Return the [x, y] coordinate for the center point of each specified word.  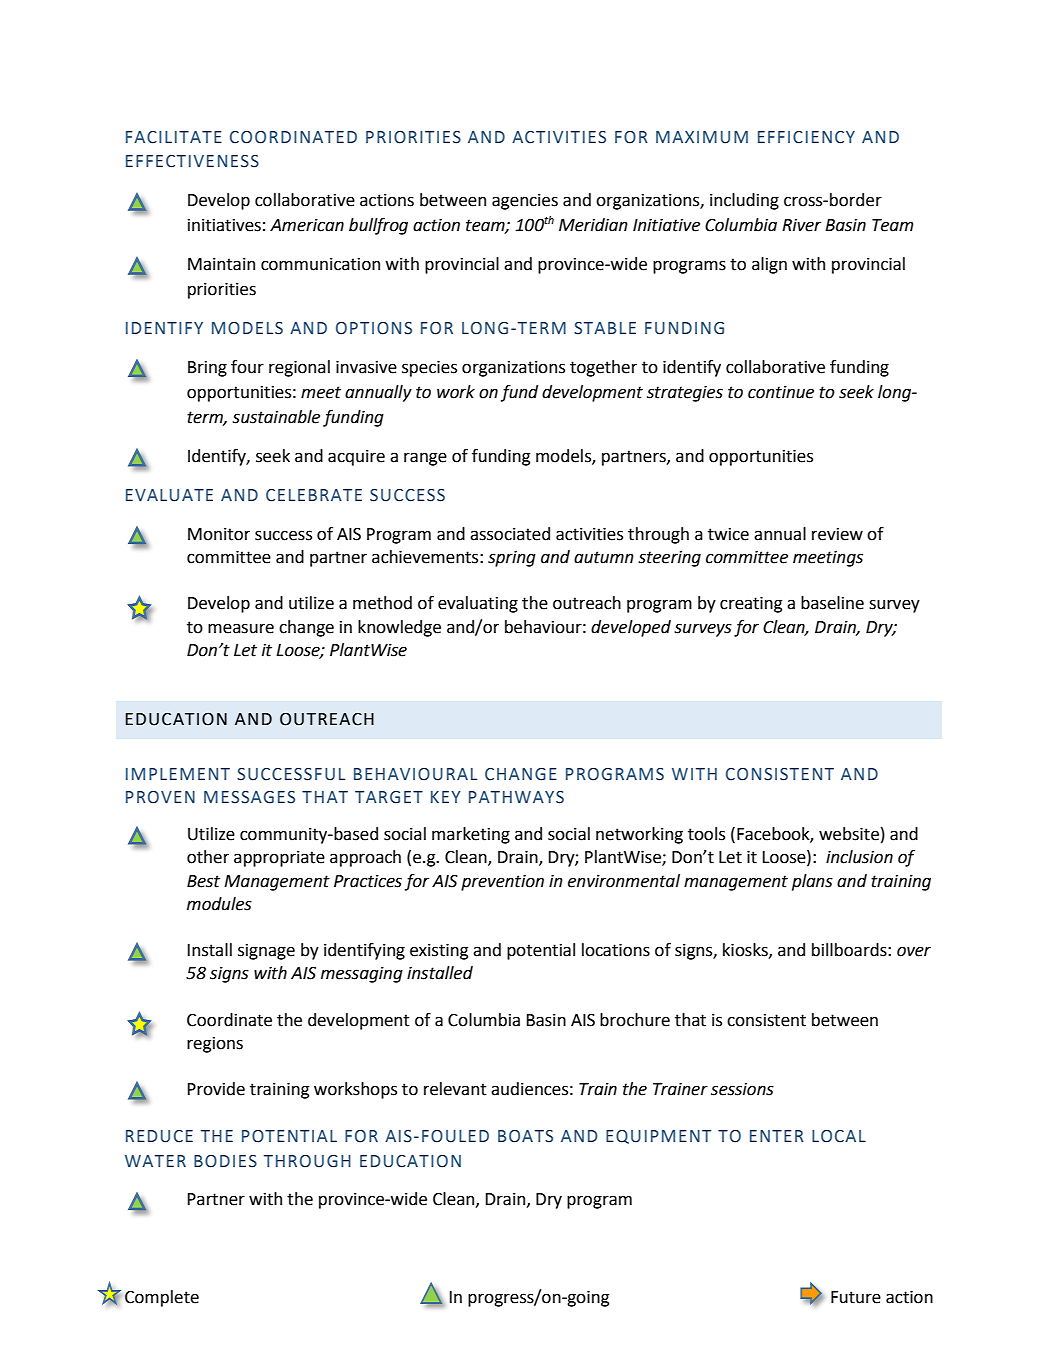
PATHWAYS [516, 797]
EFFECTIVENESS [192, 161]
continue [781, 392]
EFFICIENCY [806, 137]
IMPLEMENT [178, 774]
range [425, 459]
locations [616, 950]
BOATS [525, 1136]
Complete [162, 1298]
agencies [525, 202]
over [914, 951]
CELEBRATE [314, 495]
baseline [832, 603]
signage [266, 952]
